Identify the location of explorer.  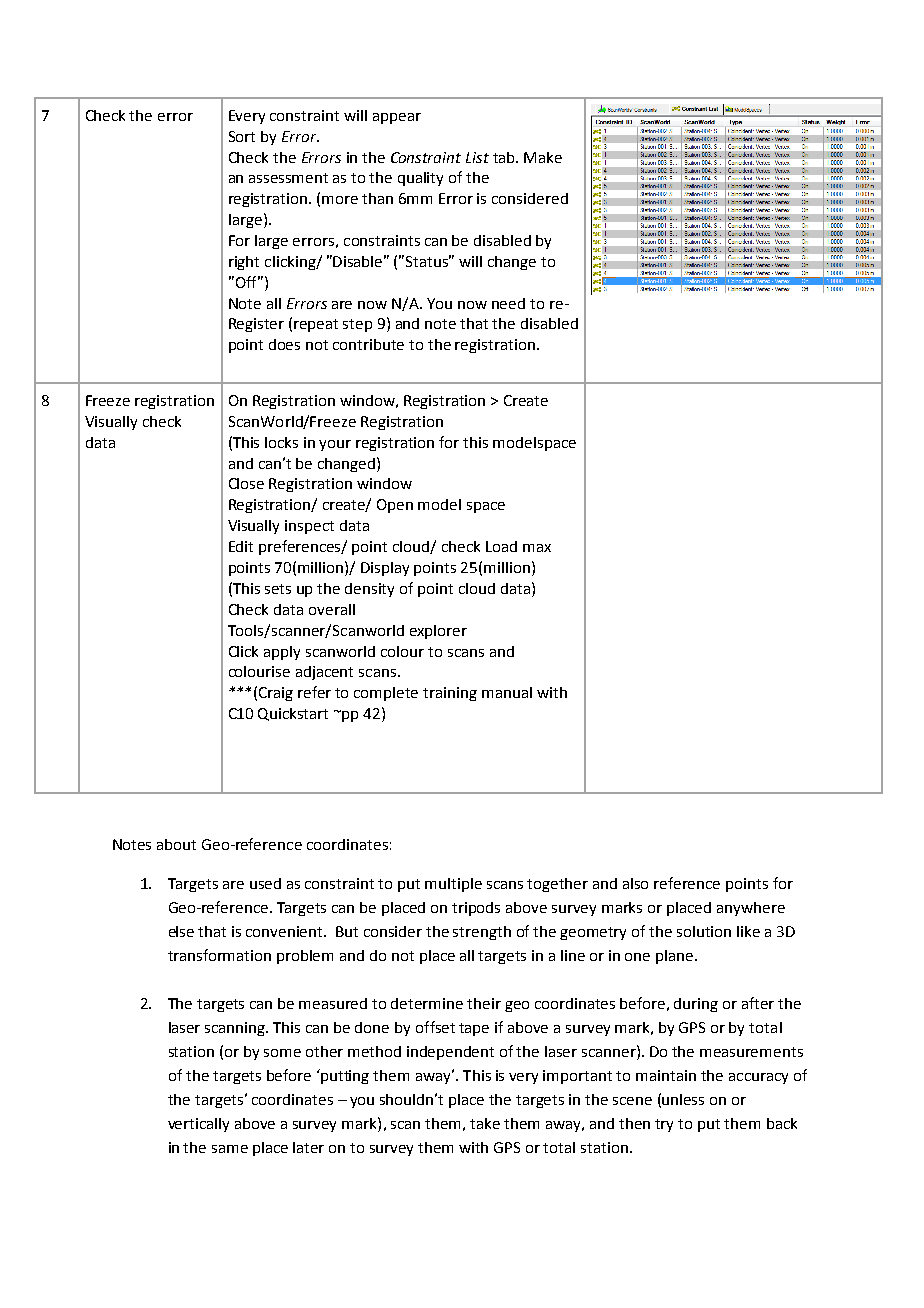
(438, 632).
